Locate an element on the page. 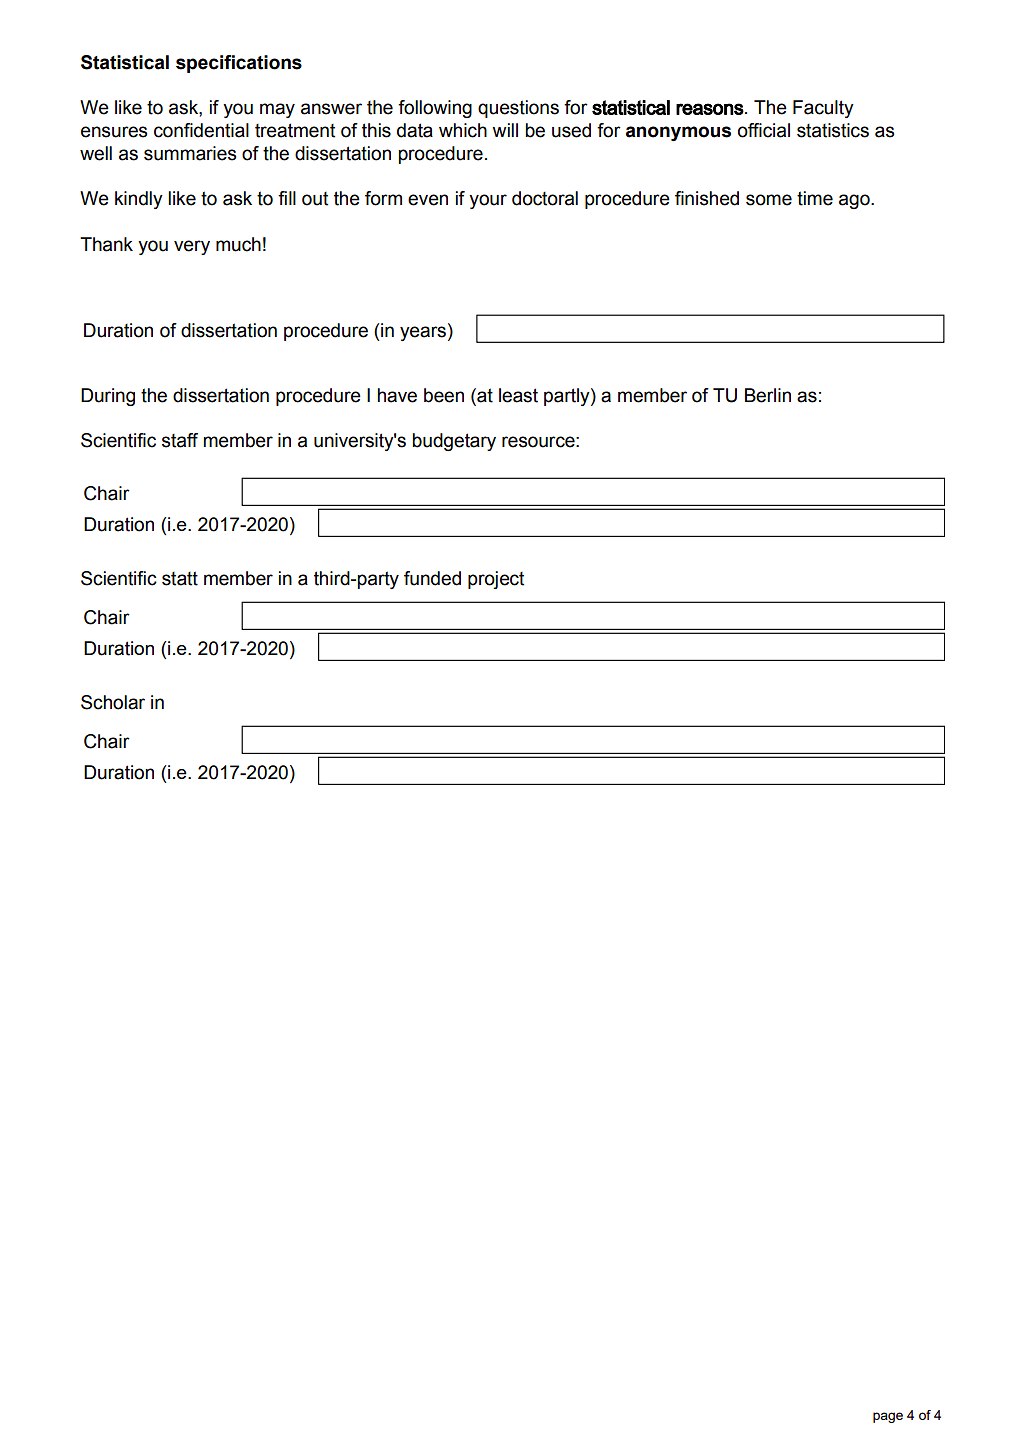 Image resolution: width=1026 pixels, height=1450 pixels. funded is located at coordinates (432, 578).
